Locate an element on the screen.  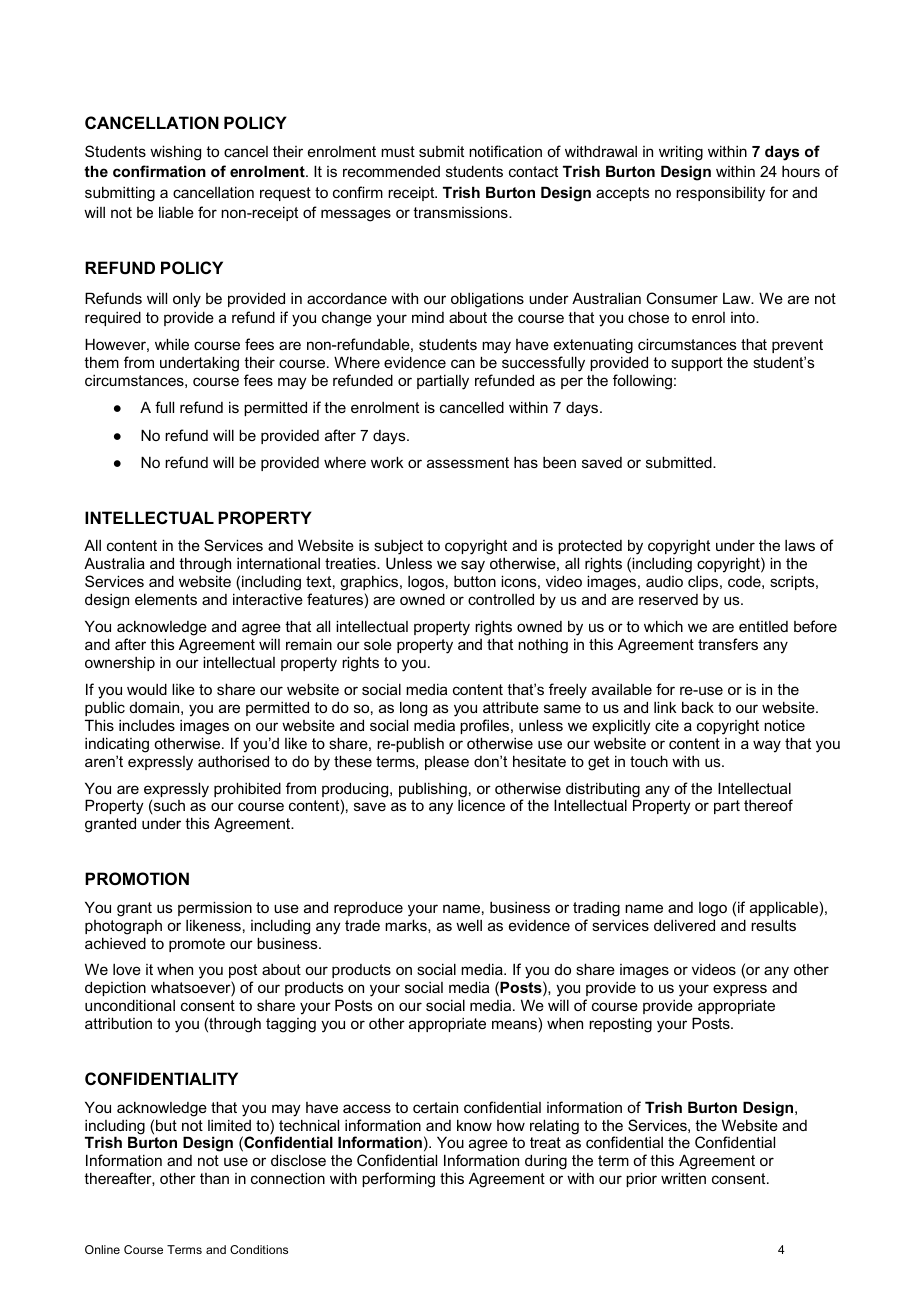
responsibility is located at coordinates (720, 194).
